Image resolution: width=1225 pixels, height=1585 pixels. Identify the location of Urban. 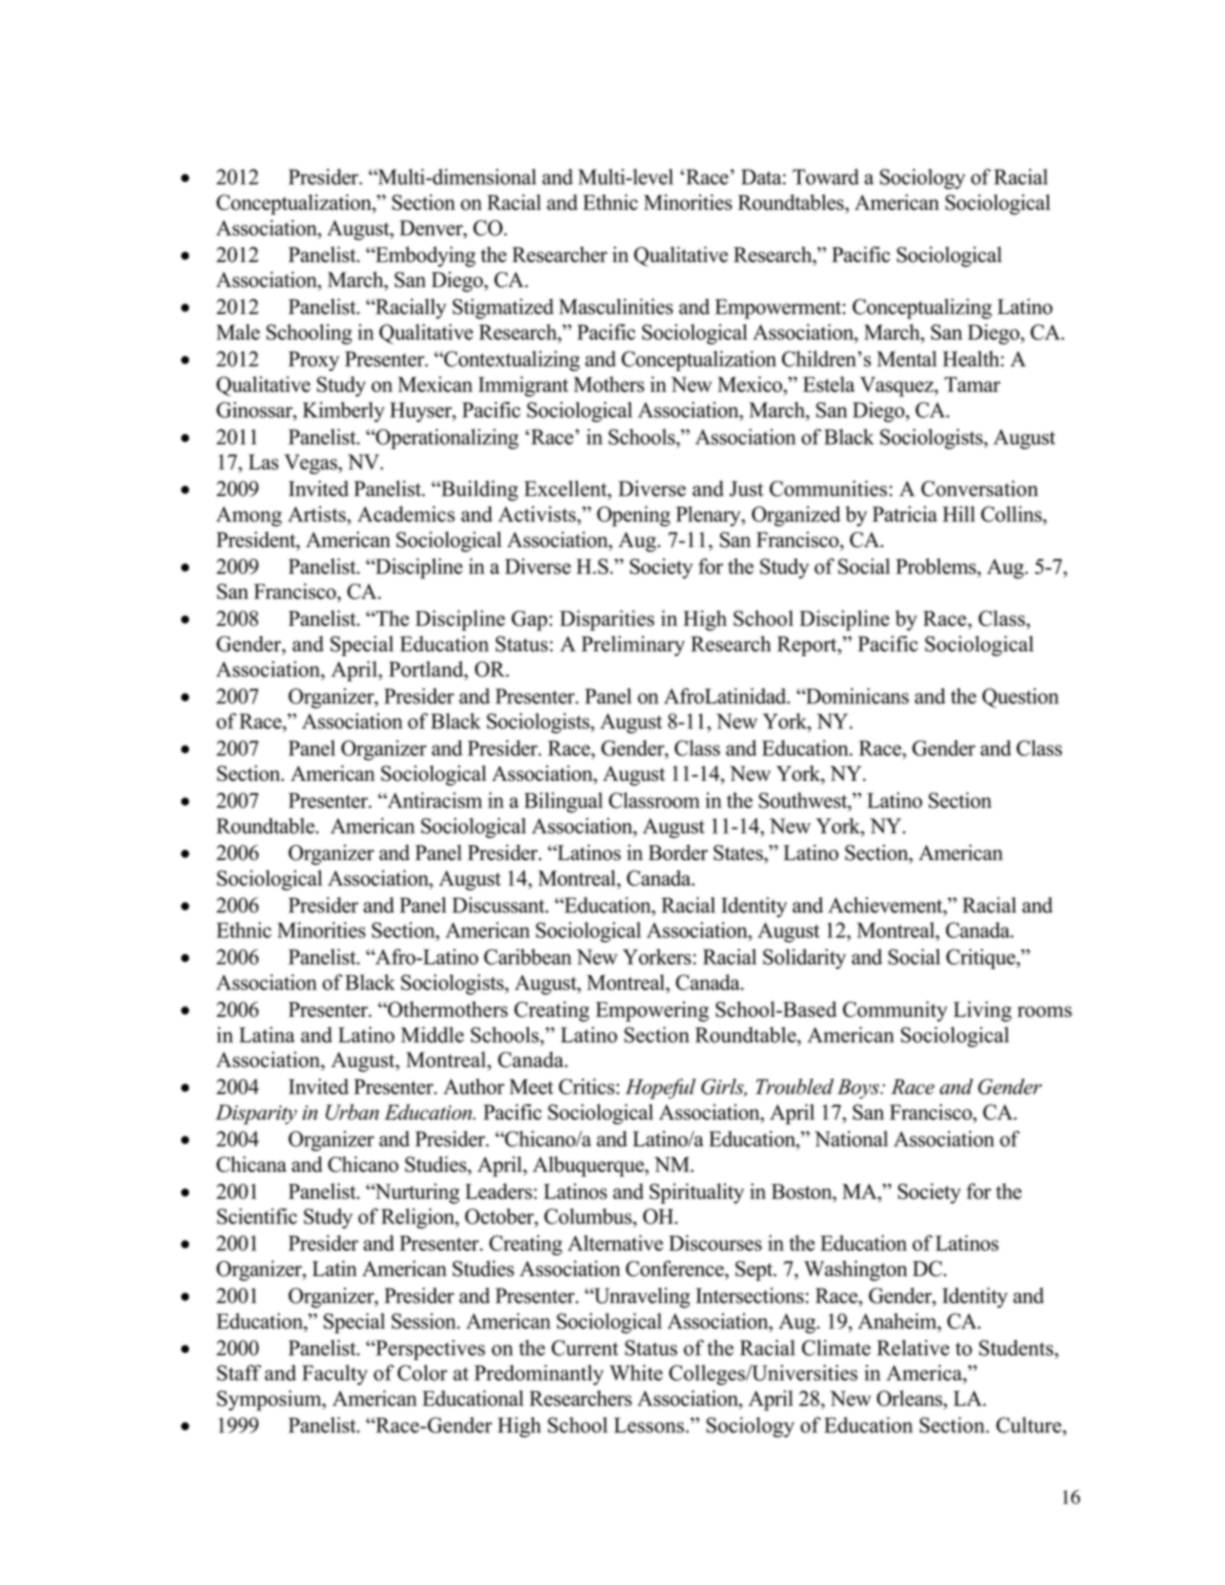
(352, 1112).
